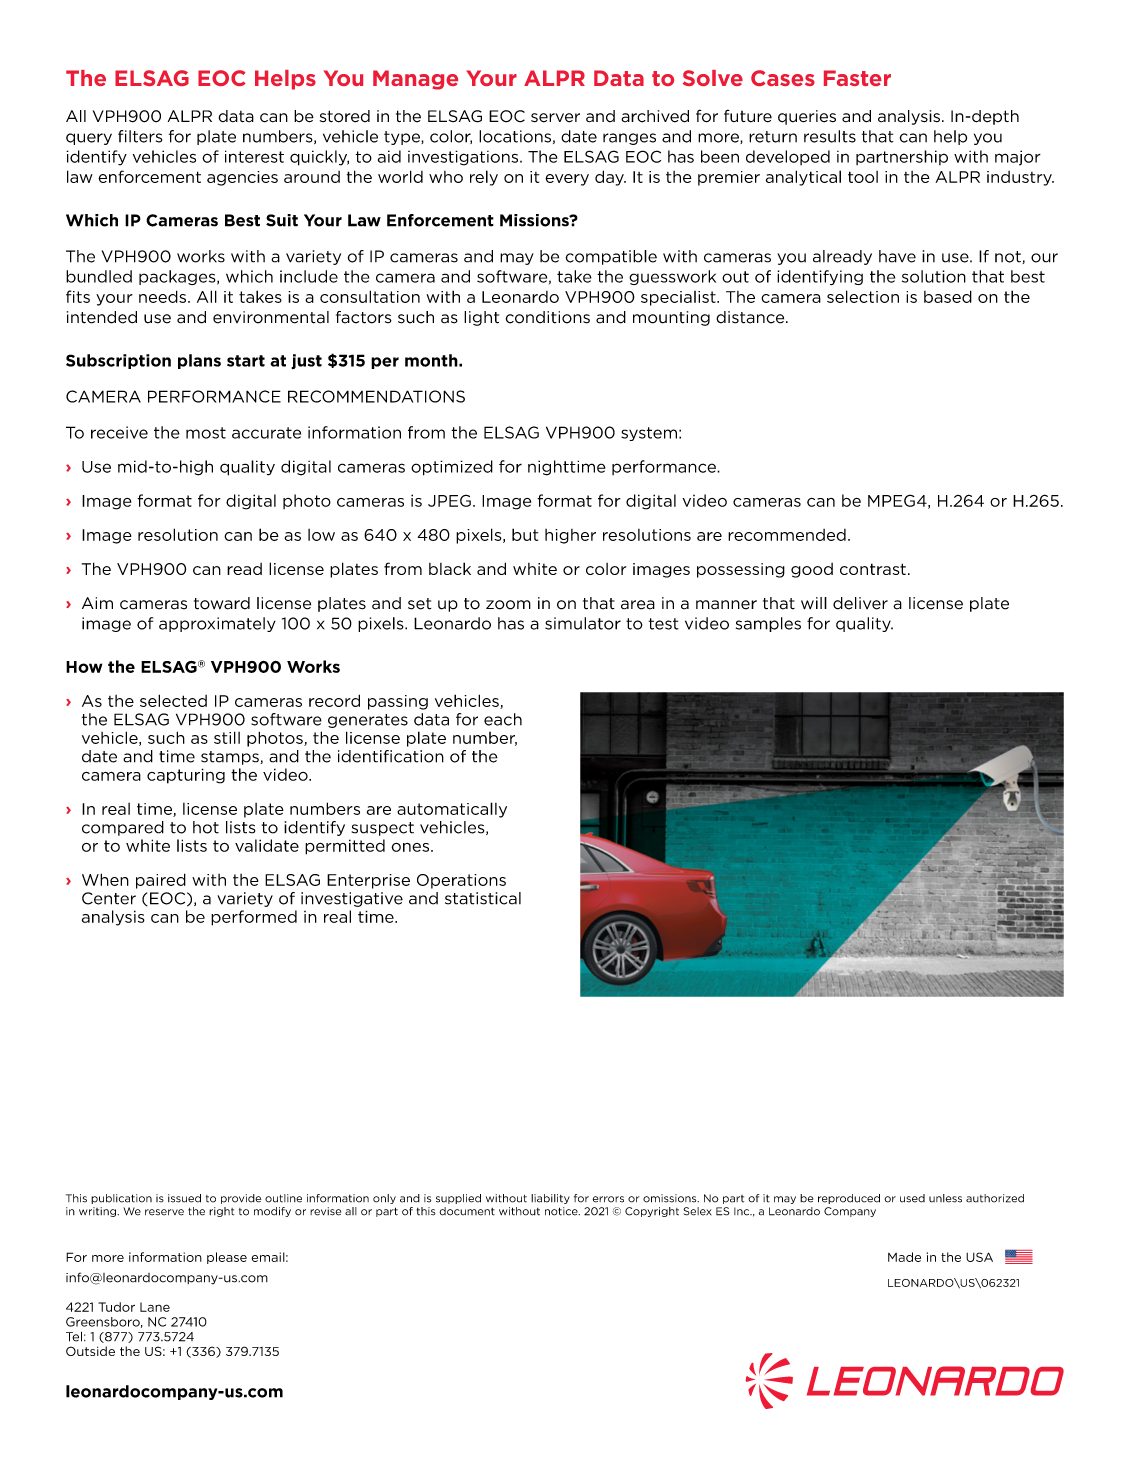 Image resolution: width=1129 pixels, height=1461 pixels. I want to click on notice, so click(562, 1211).
